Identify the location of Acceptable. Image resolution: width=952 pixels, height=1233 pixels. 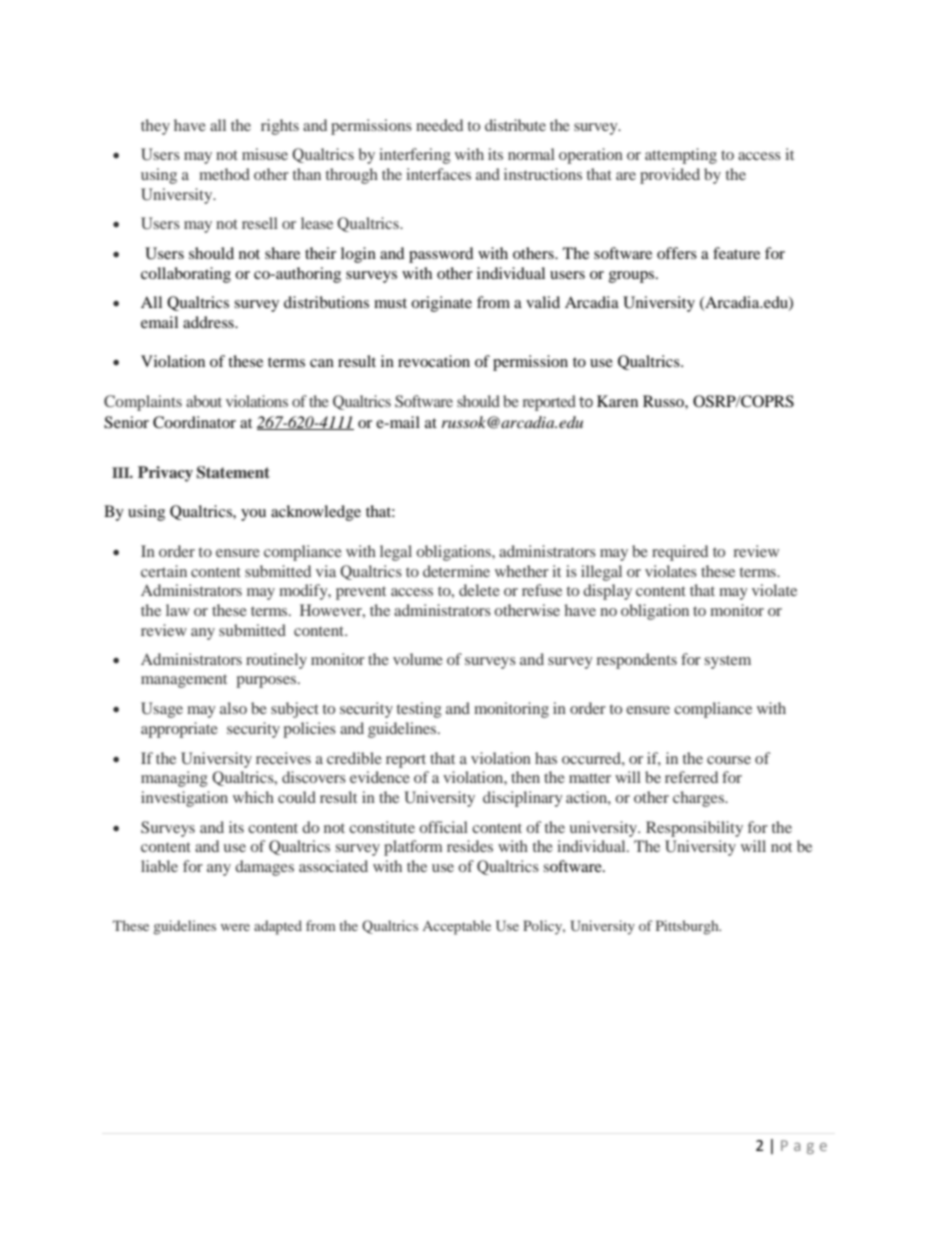
(456, 927).
